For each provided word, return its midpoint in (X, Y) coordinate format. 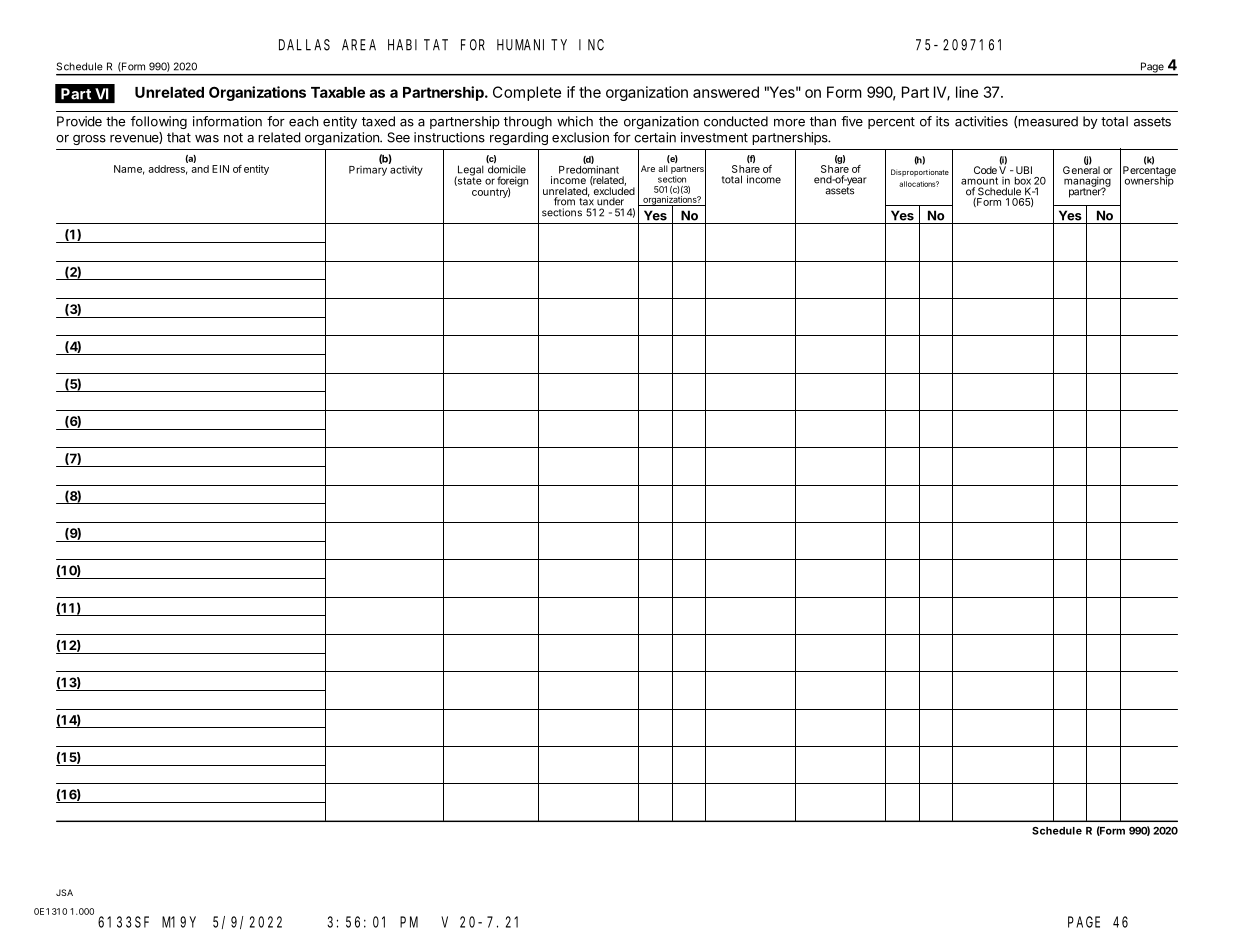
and (200, 169)
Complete (527, 93)
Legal (469, 171)
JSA (64, 892)
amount (979, 181)
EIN (220, 169)
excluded (613, 190)
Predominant (589, 169)
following (159, 122)
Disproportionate (920, 173)
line (967, 92)
